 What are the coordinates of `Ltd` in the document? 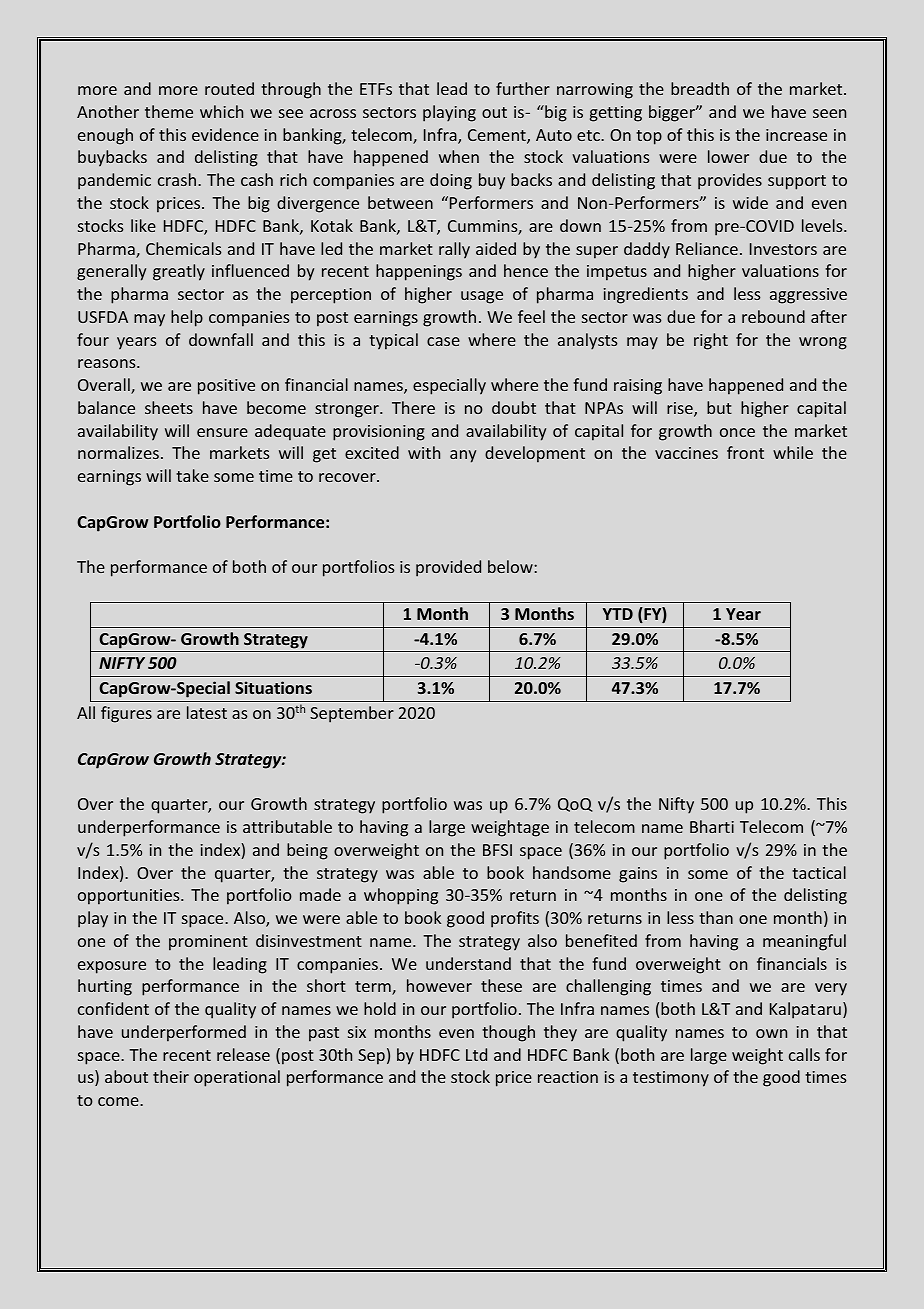 It's located at (476, 1054).
